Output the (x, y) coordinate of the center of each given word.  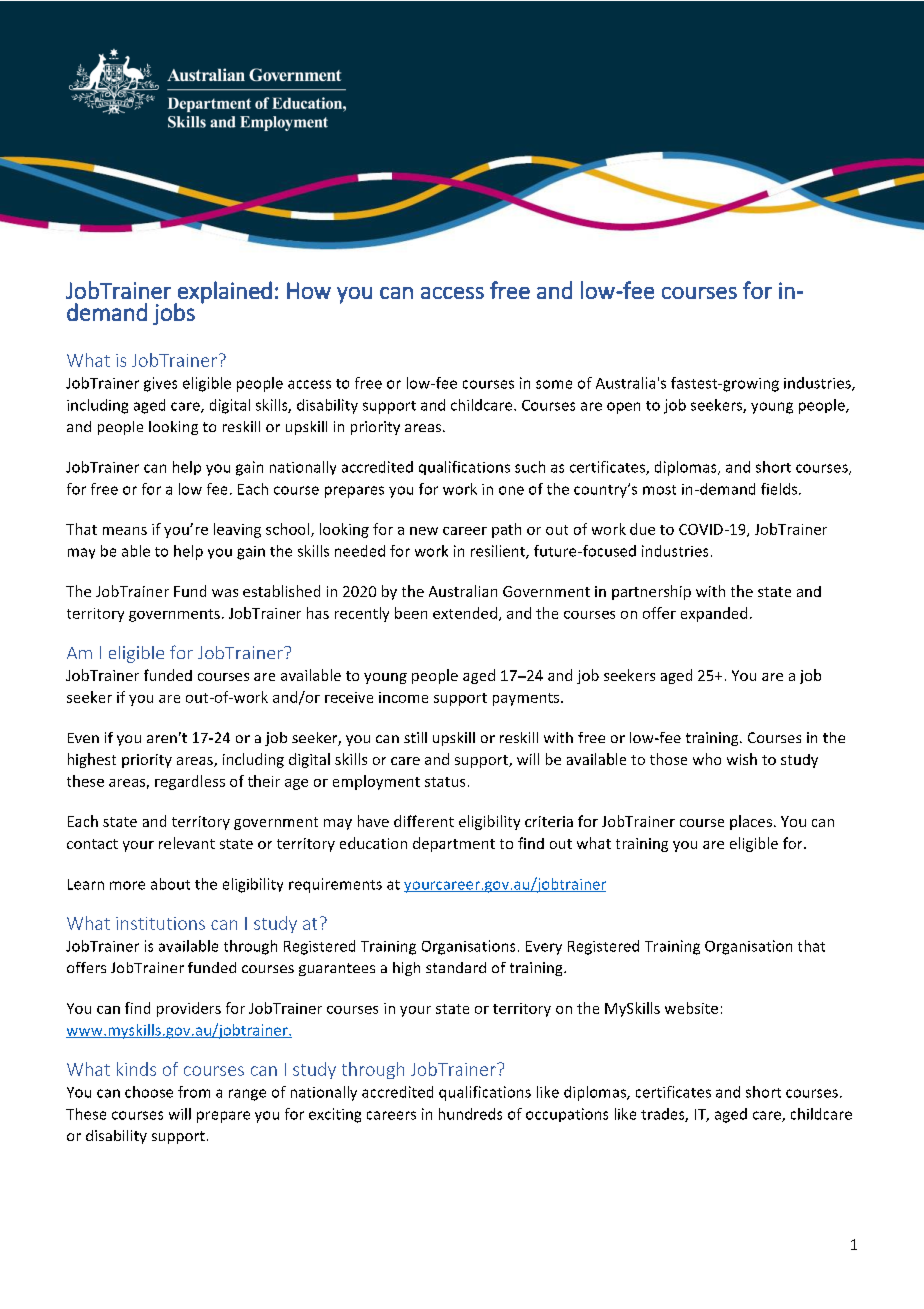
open (623, 408)
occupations (567, 1115)
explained (224, 293)
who (707, 759)
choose (149, 1092)
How (309, 290)
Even (83, 738)
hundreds (470, 1114)
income (403, 697)
